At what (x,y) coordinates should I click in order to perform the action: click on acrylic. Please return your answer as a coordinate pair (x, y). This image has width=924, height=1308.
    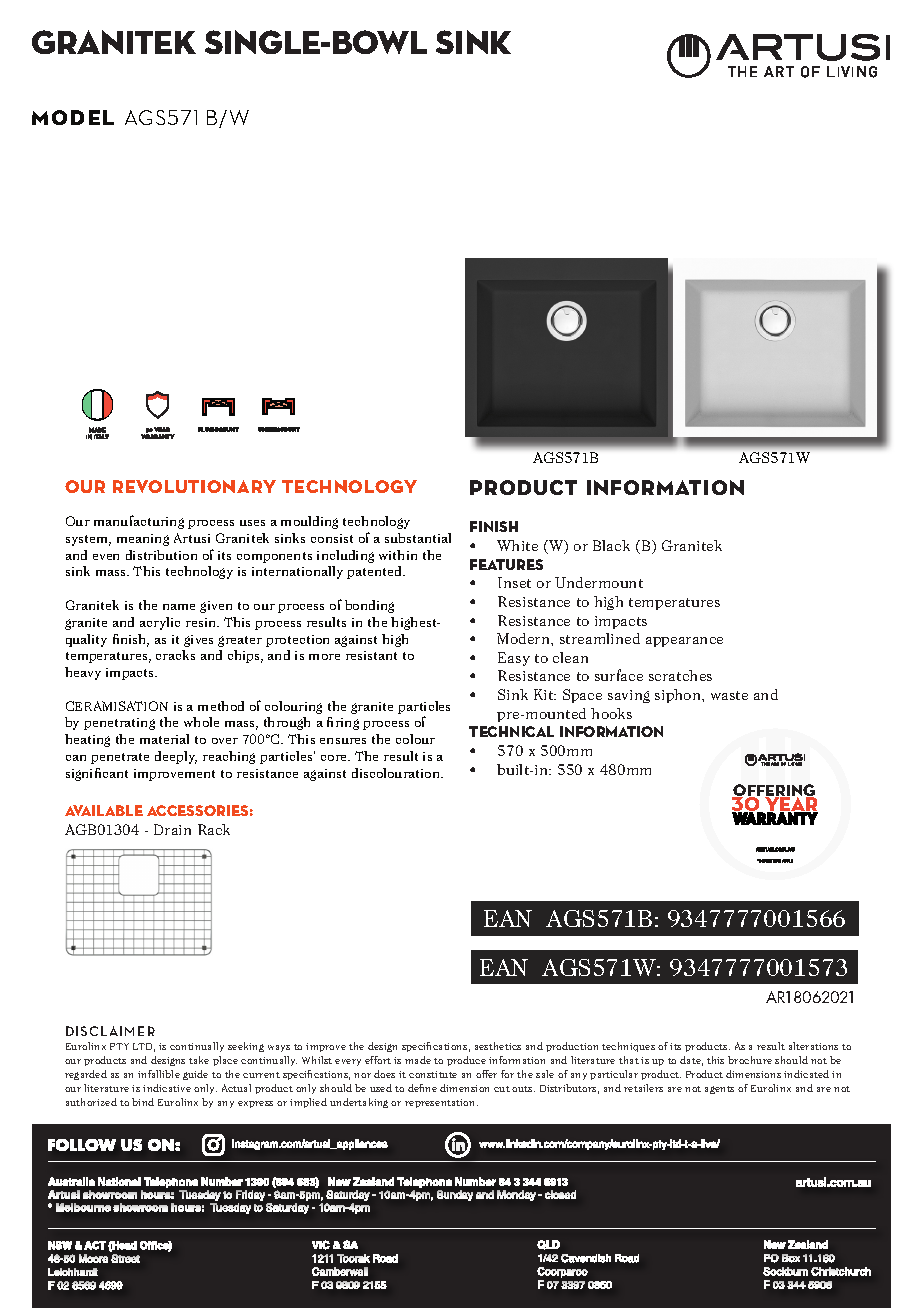
    Looking at the image, I should click on (160, 623).
